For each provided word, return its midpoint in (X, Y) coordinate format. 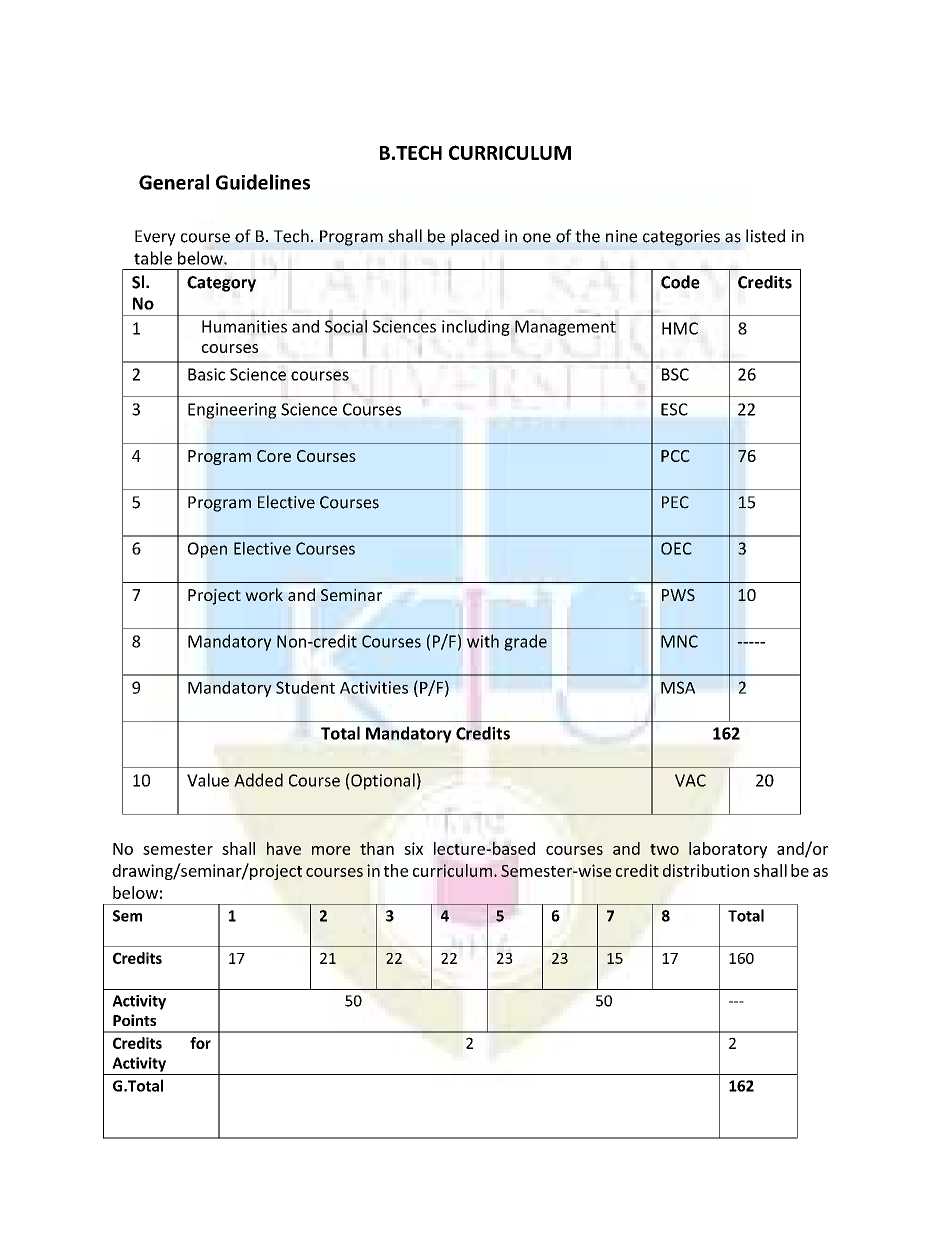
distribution (706, 870)
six (413, 848)
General (174, 182)
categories (681, 238)
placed (475, 237)
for (200, 1043)
